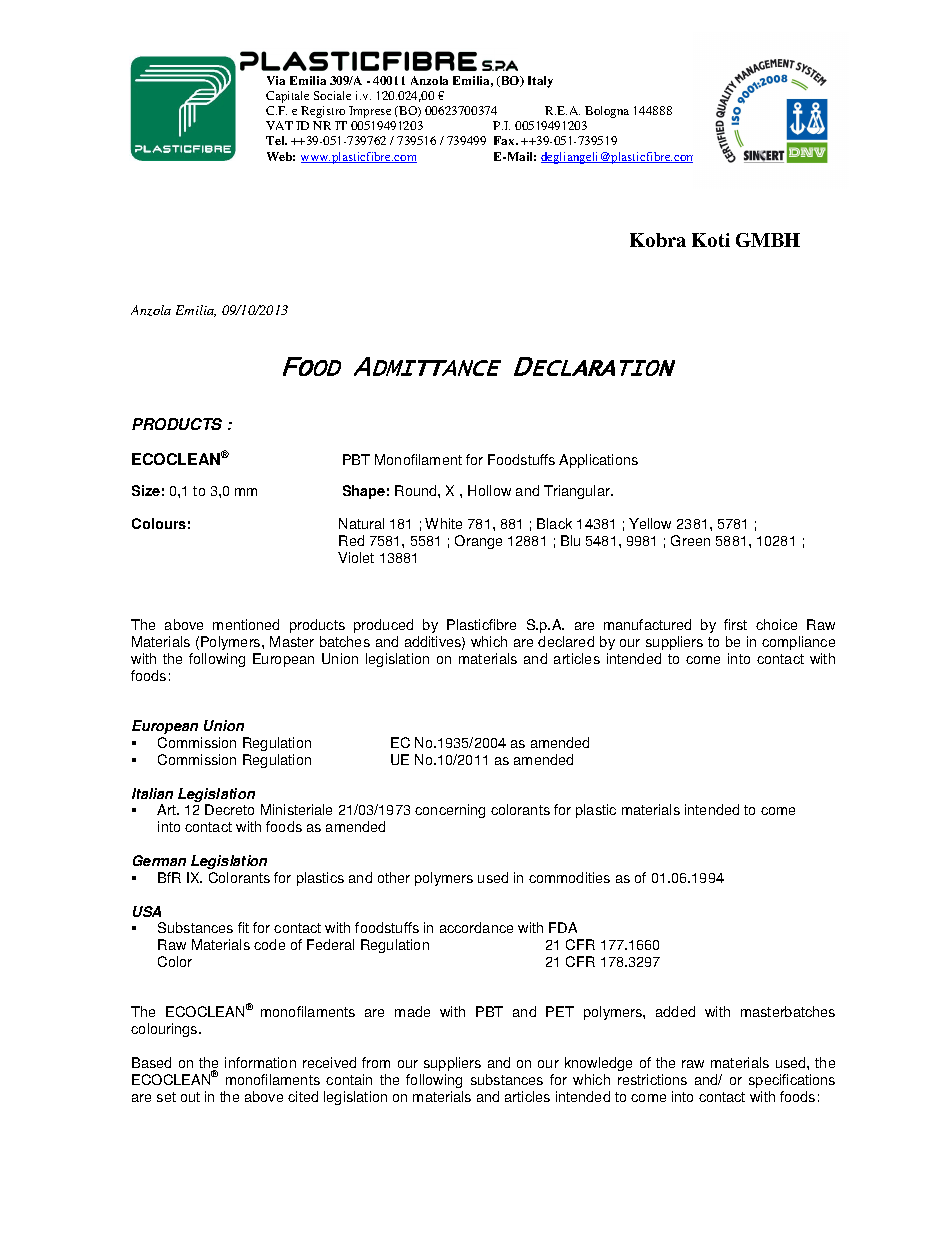  What do you see at coordinates (443, 523) in the screenshot?
I see `White` at bounding box center [443, 523].
